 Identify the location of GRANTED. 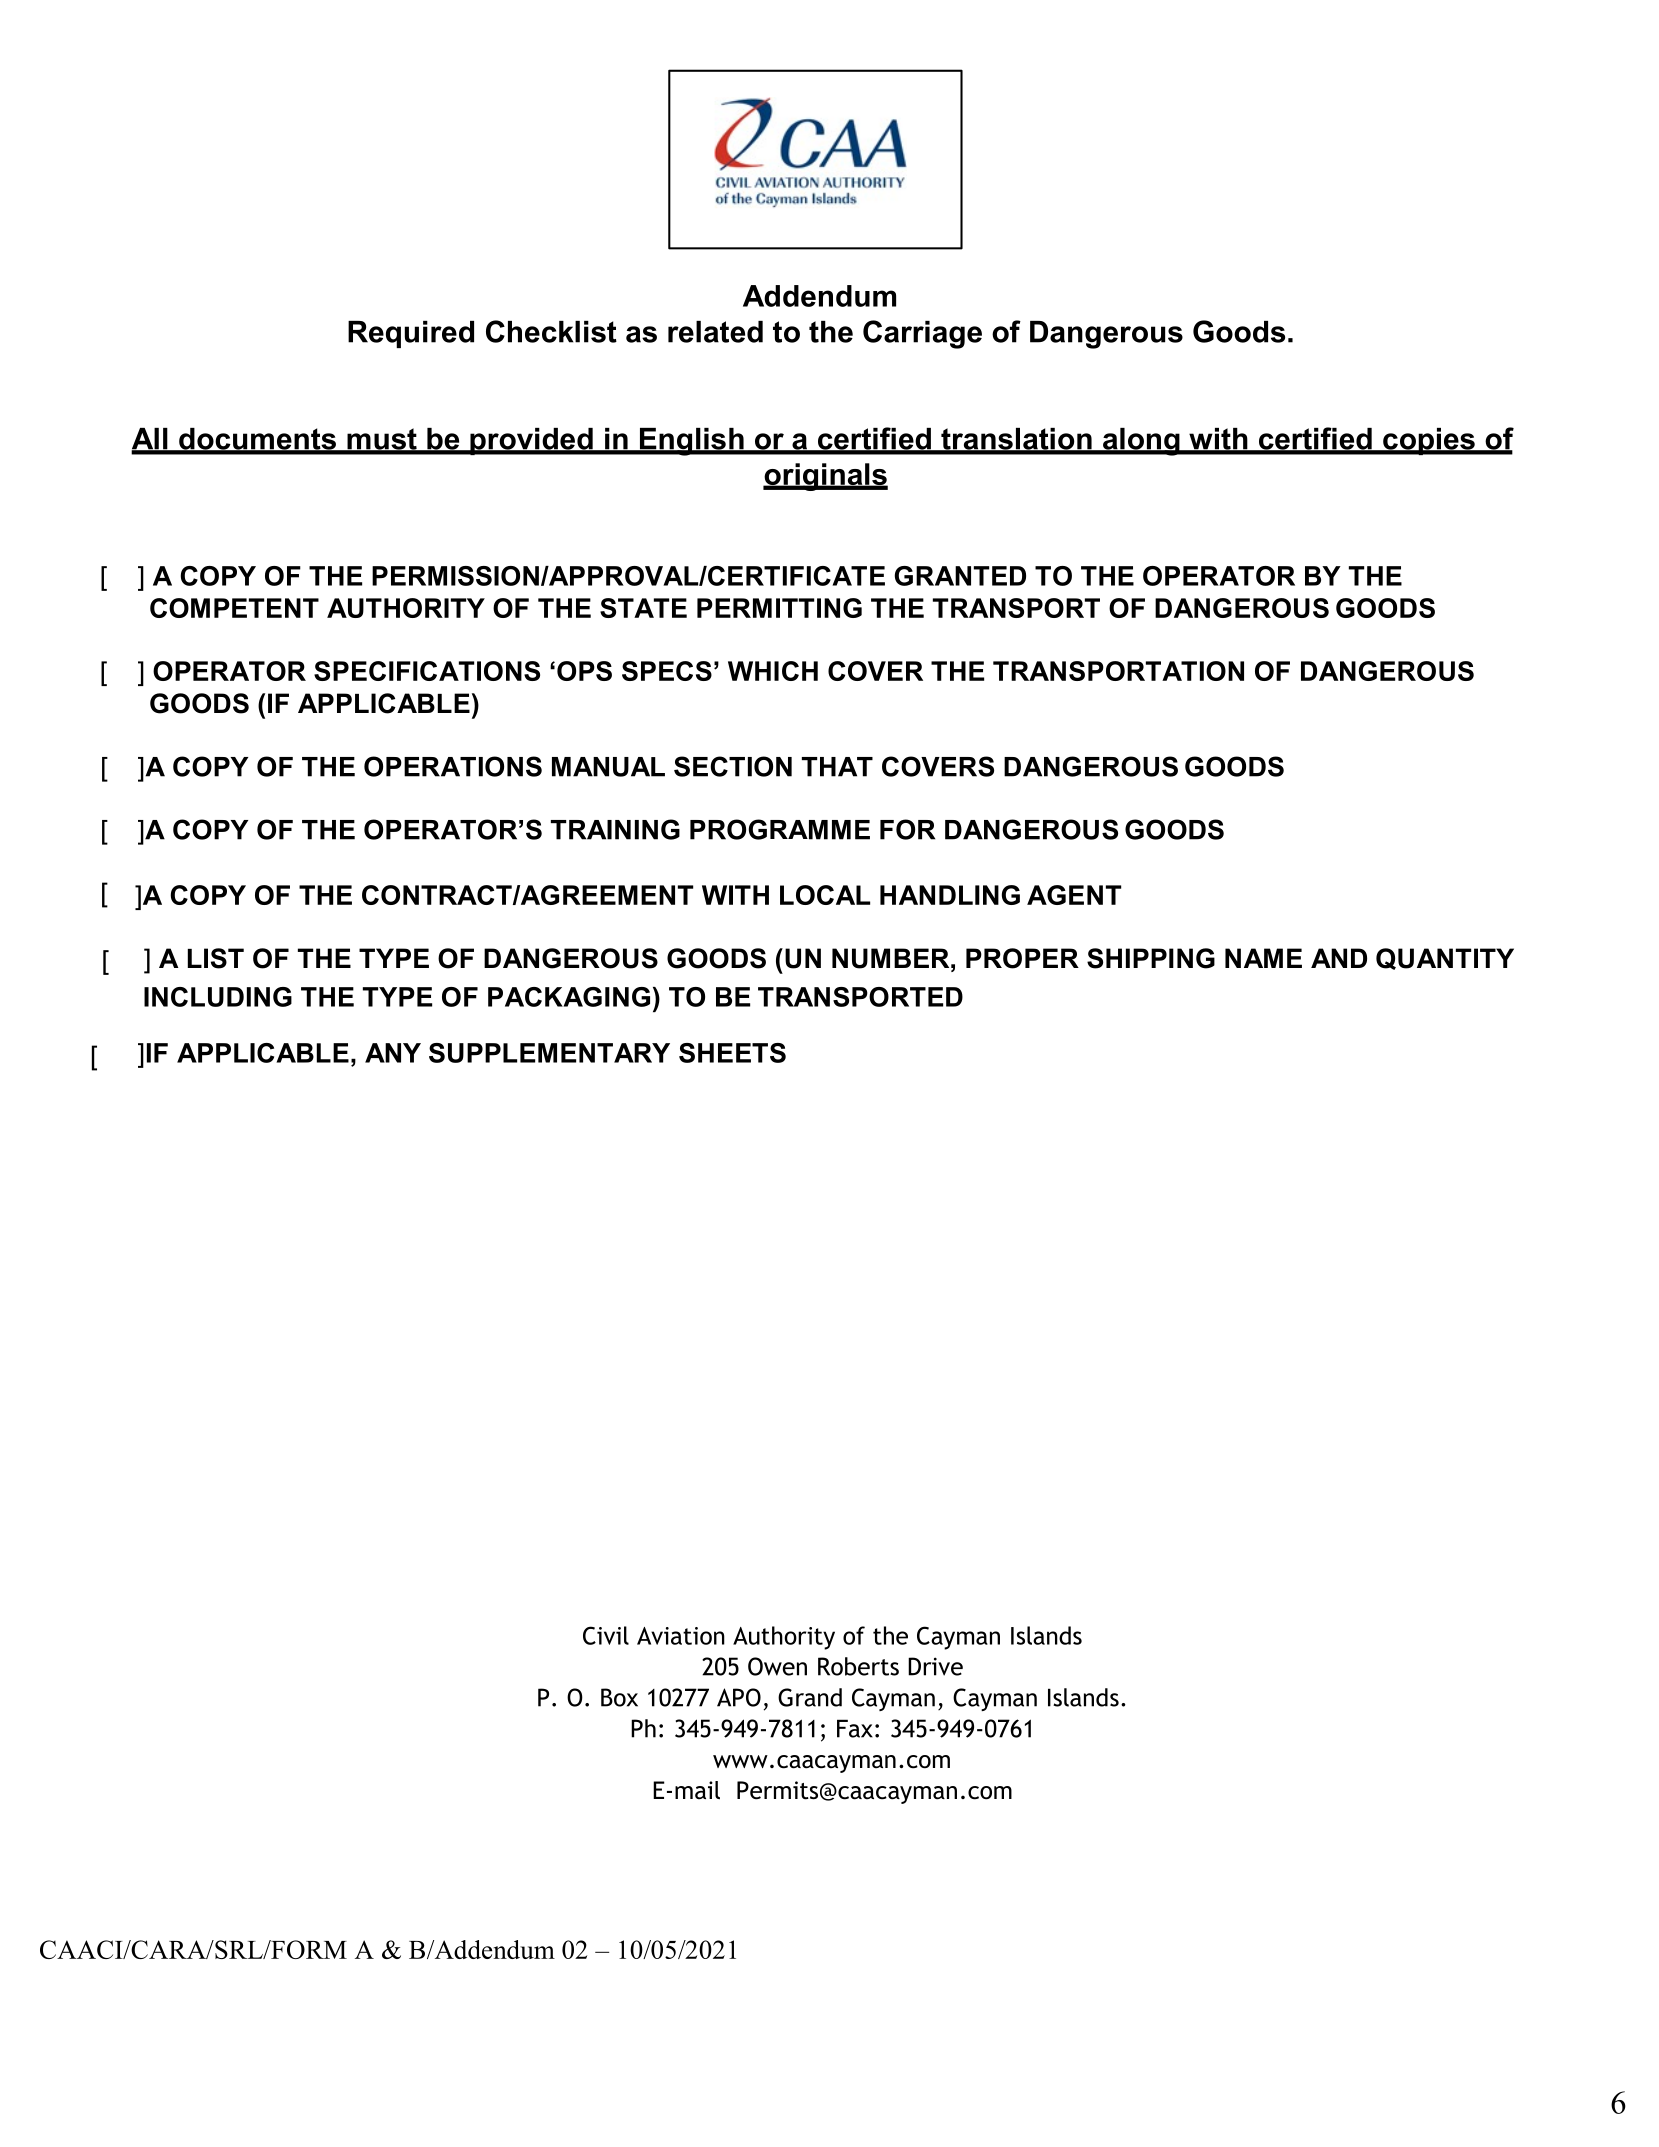
(960, 576).
